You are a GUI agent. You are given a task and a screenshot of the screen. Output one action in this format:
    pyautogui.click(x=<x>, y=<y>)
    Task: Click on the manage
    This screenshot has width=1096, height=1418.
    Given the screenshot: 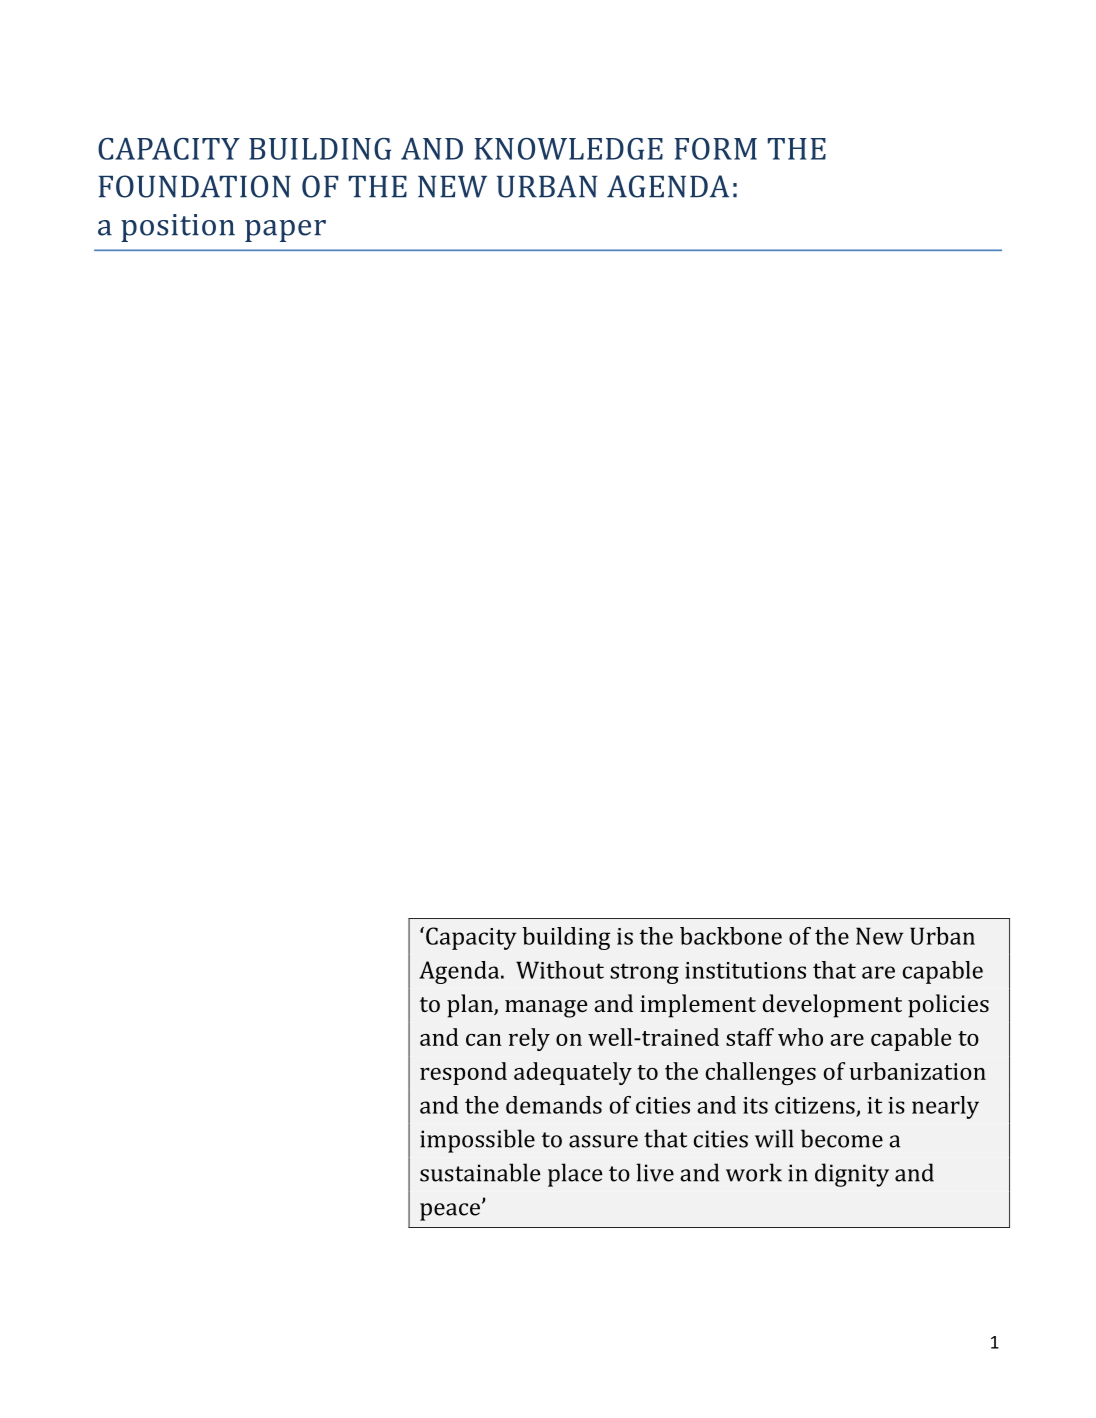 What is the action you would take?
    pyautogui.click(x=546, y=1009)
